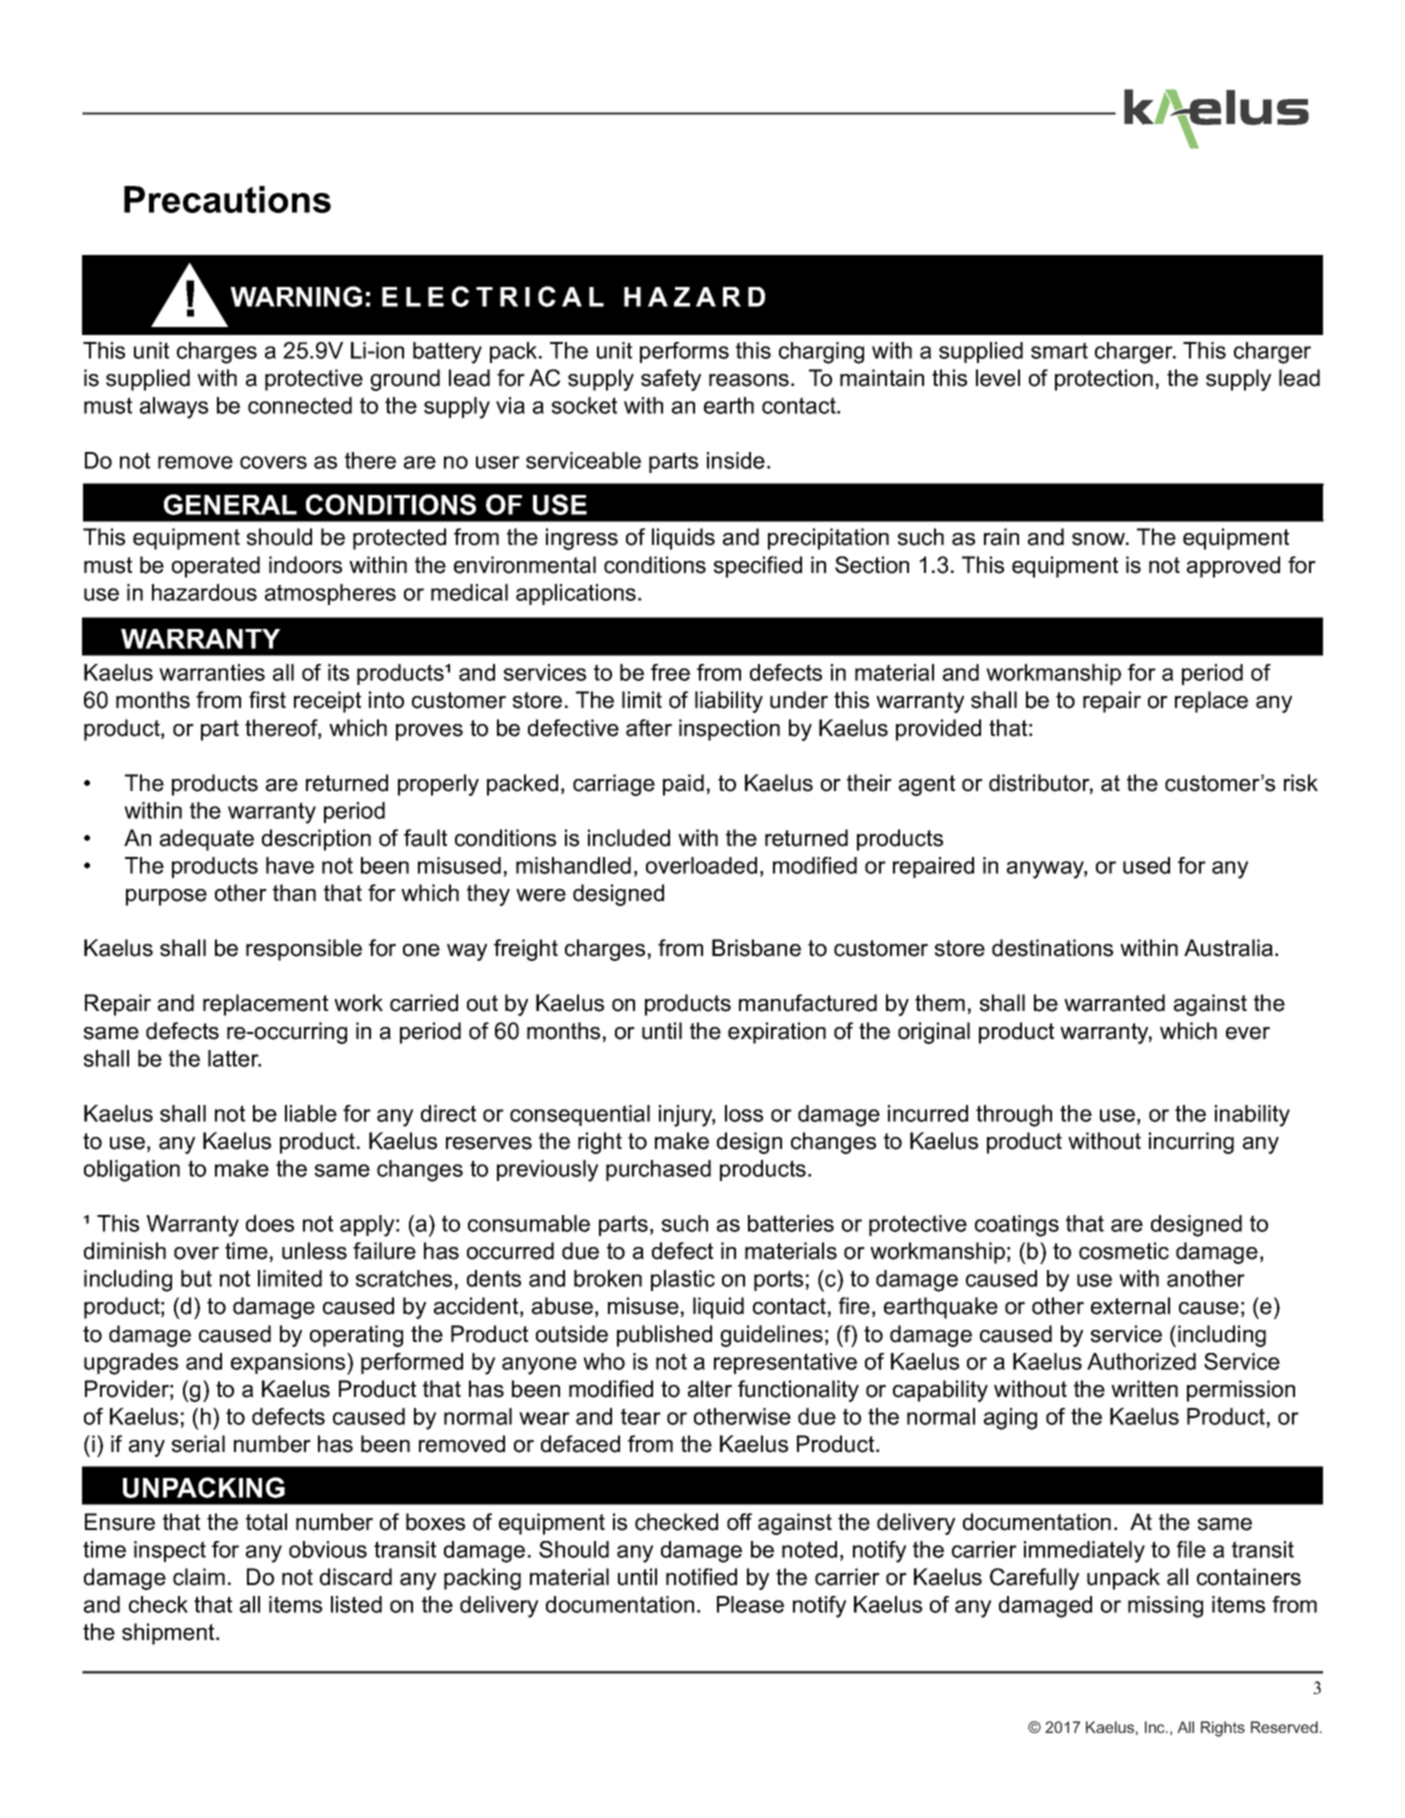  Describe the element at coordinates (658, 1170) in the page. I see `purchased` at that location.
